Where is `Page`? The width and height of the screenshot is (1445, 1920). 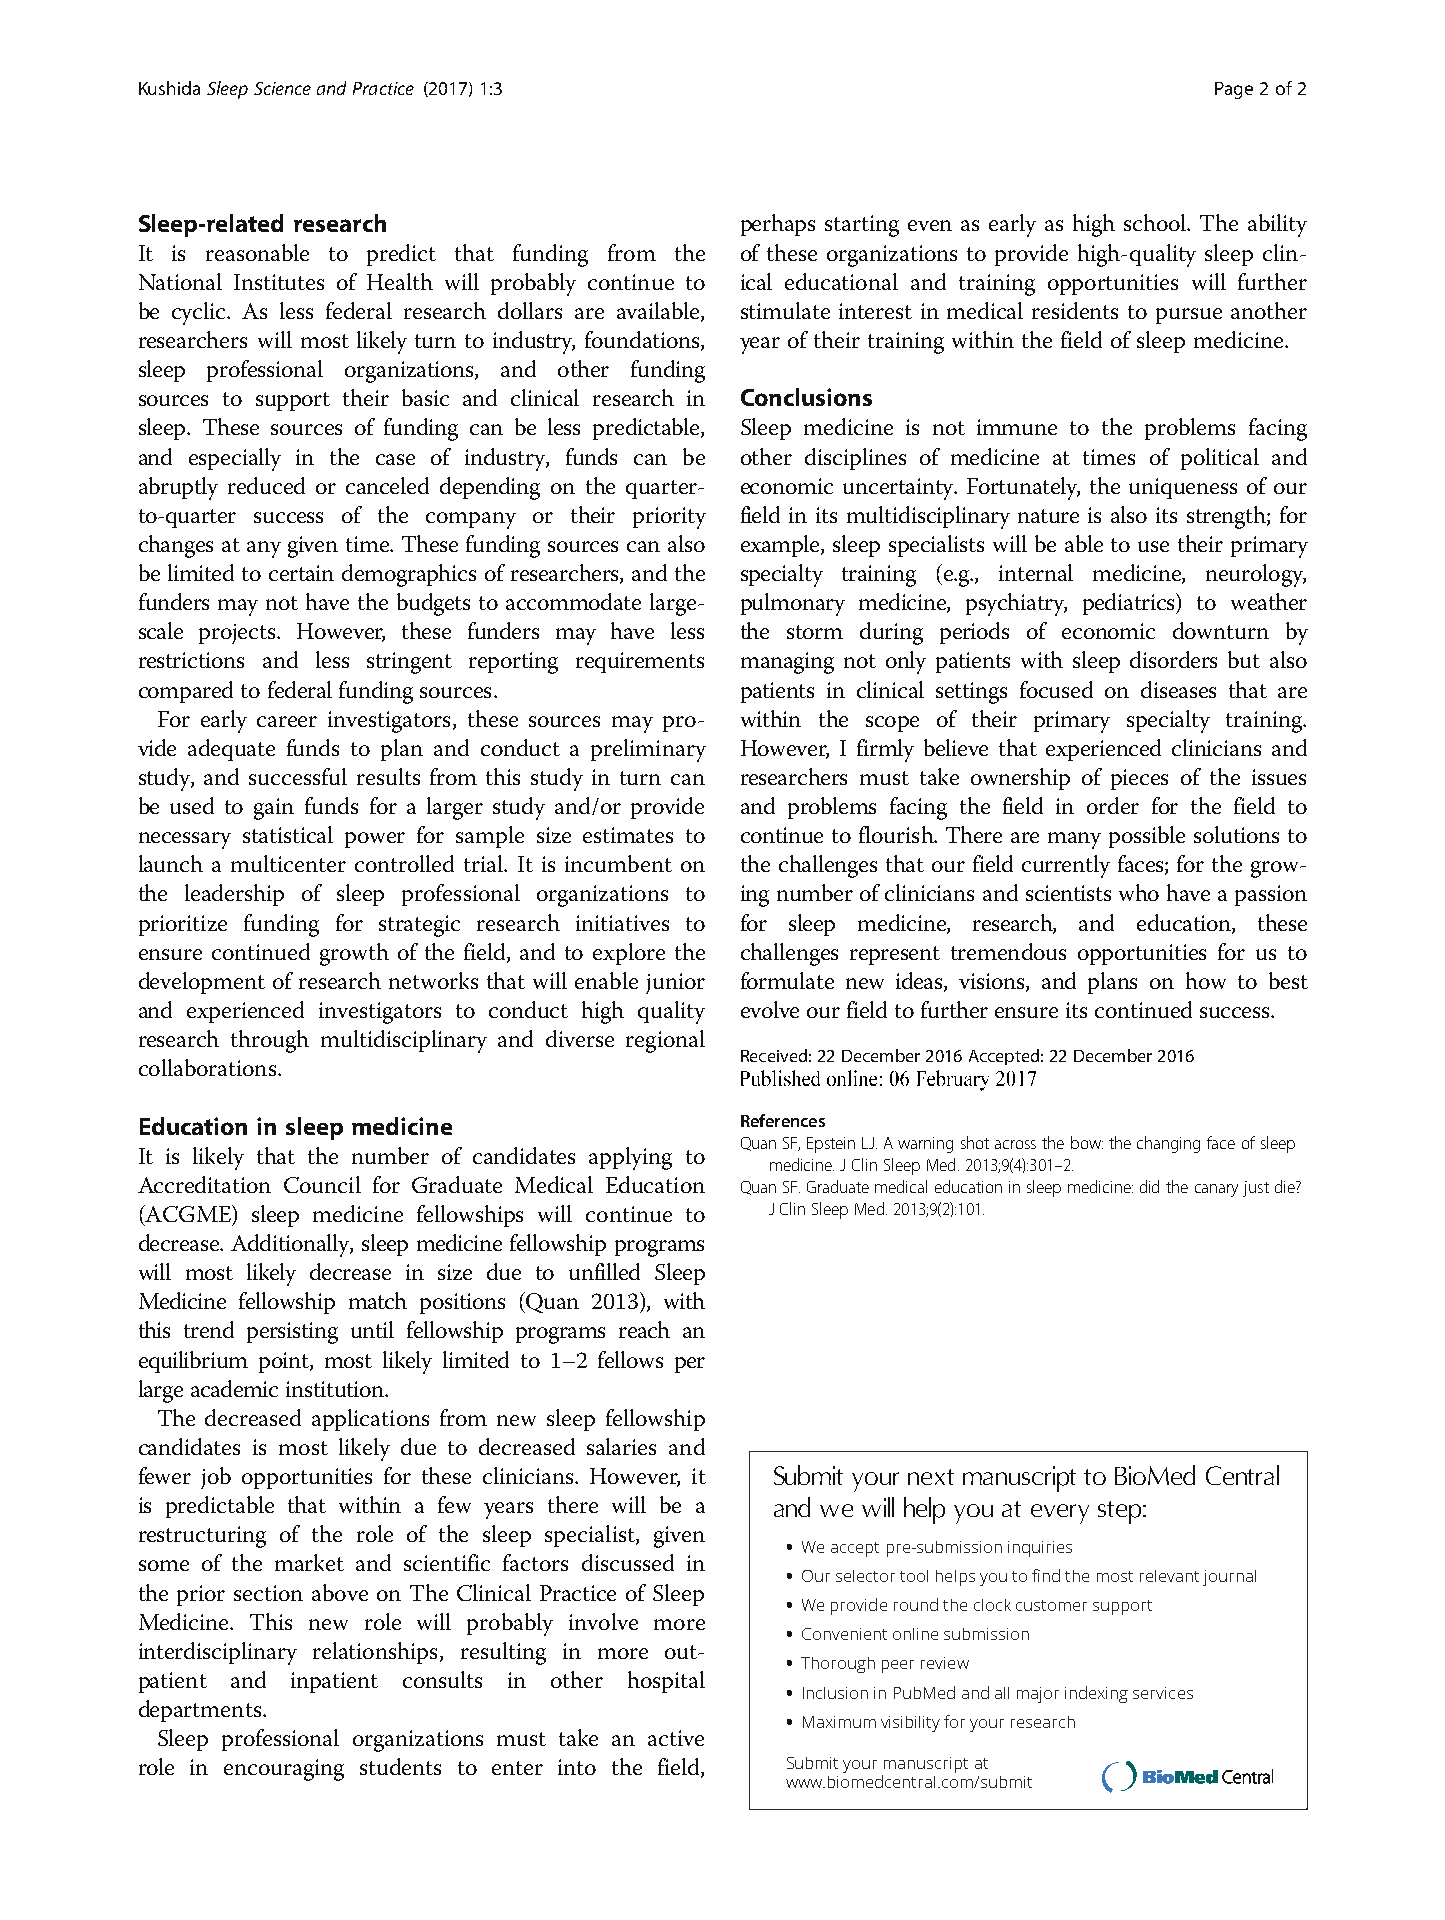 Page is located at coordinates (1234, 90).
